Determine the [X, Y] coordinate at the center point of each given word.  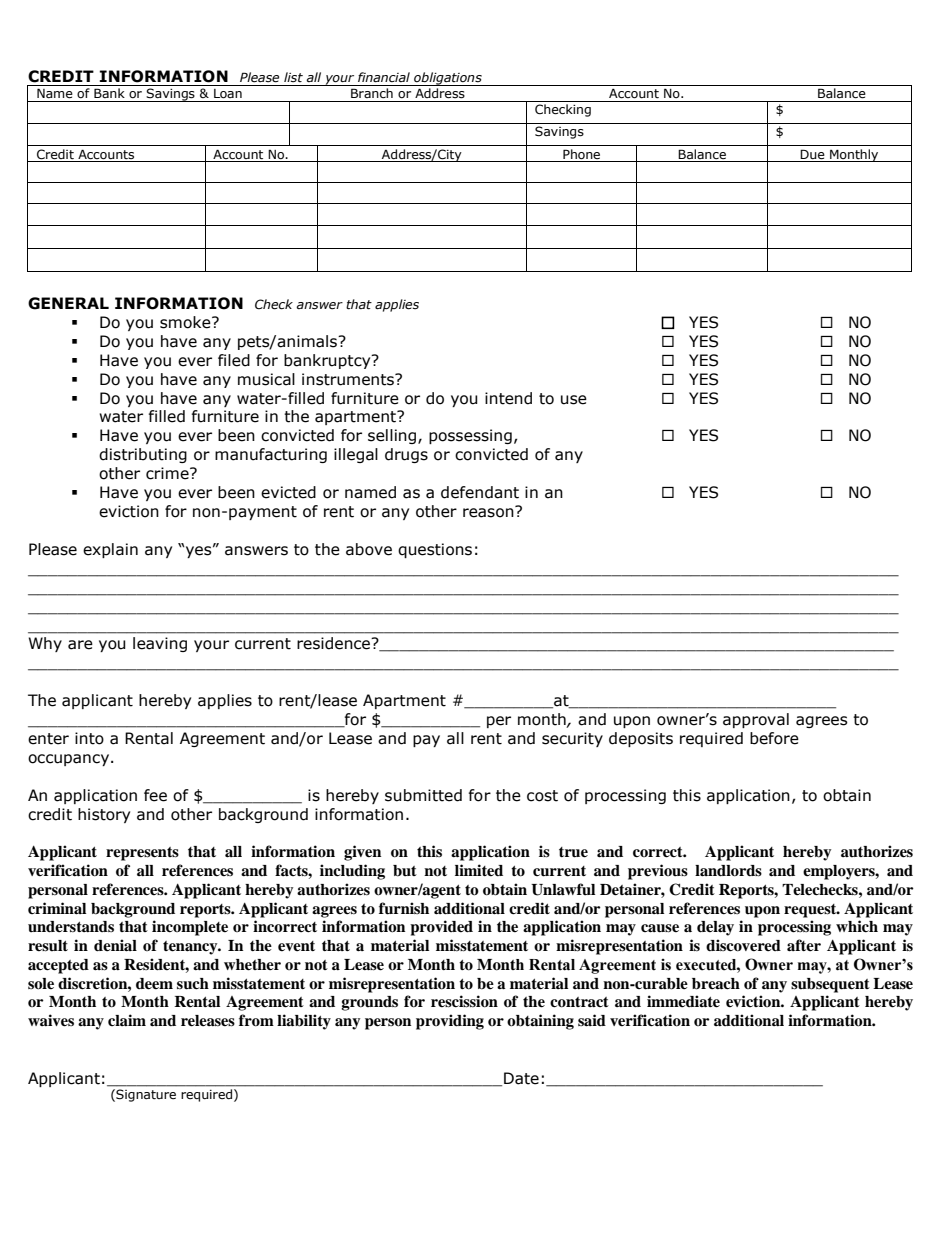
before [774, 738]
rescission [464, 1001]
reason [489, 512]
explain [110, 550]
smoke [186, 322]
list [293, 77]
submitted [423, 795]
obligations [448, 79]
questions [435, 550]
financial [384, 77]
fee [155, 795]
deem [154, 984]
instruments [349, 379]
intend [508, 398]
